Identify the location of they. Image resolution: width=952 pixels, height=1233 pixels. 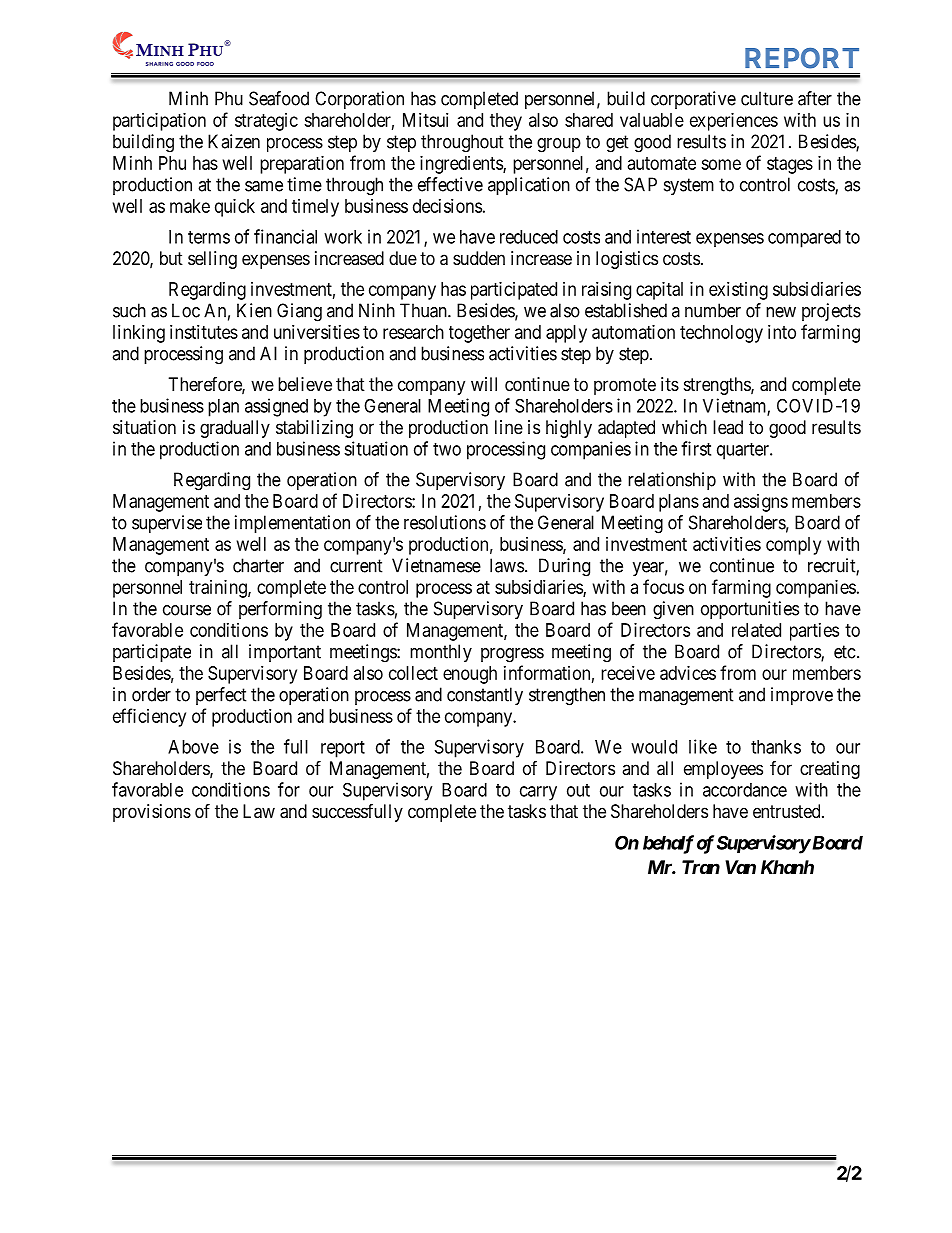
(506, 122).
